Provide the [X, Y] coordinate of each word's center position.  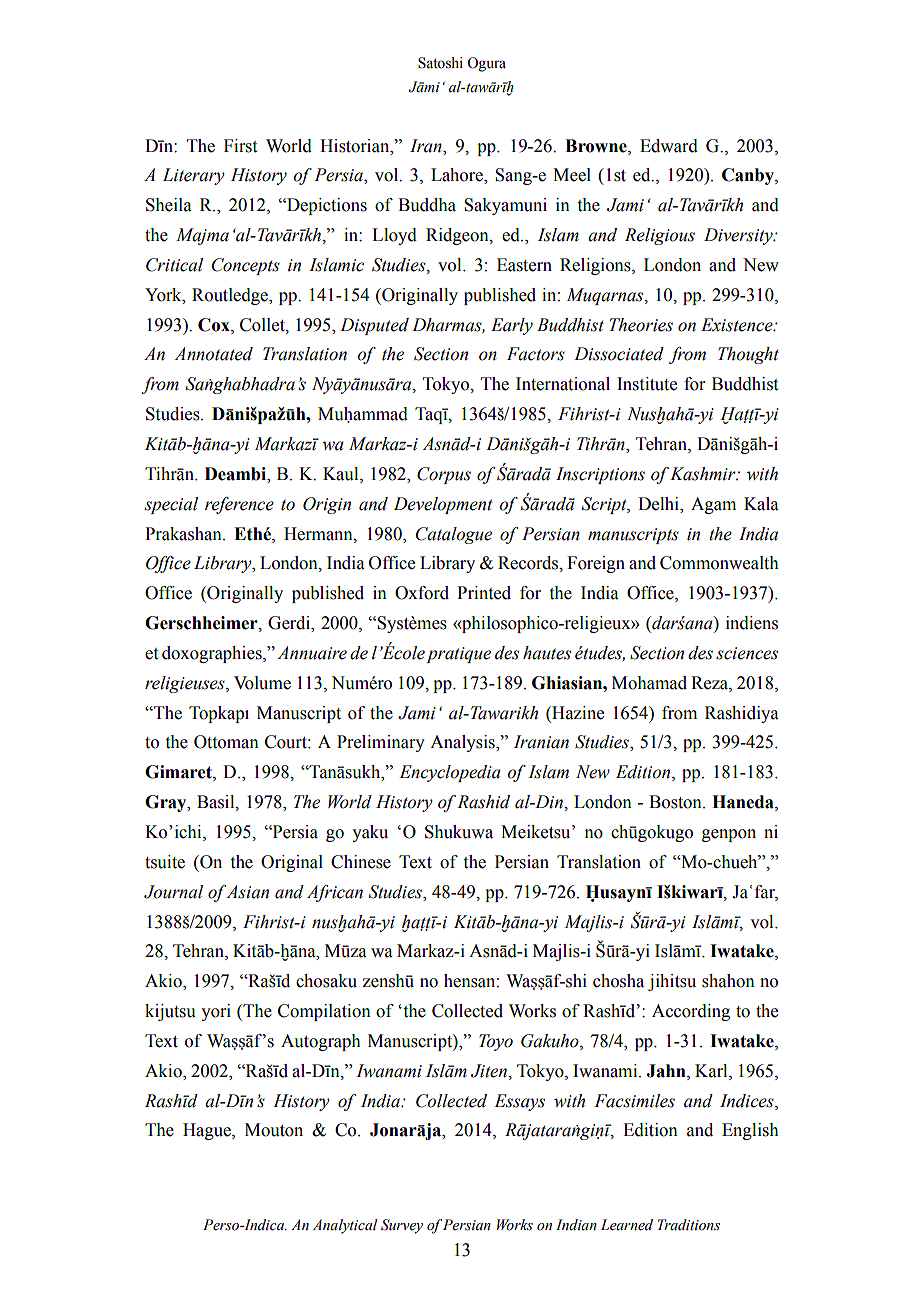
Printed [484, 593]
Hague [208, 1131]
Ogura [486, 64]
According [691, 1012]
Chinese [361, 862]
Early [512, 326]
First [240, 146]
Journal [173, 892]
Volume [262, 683]
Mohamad [649, 683]
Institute [647, 384]
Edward [669, 146]
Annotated [213, 354]
